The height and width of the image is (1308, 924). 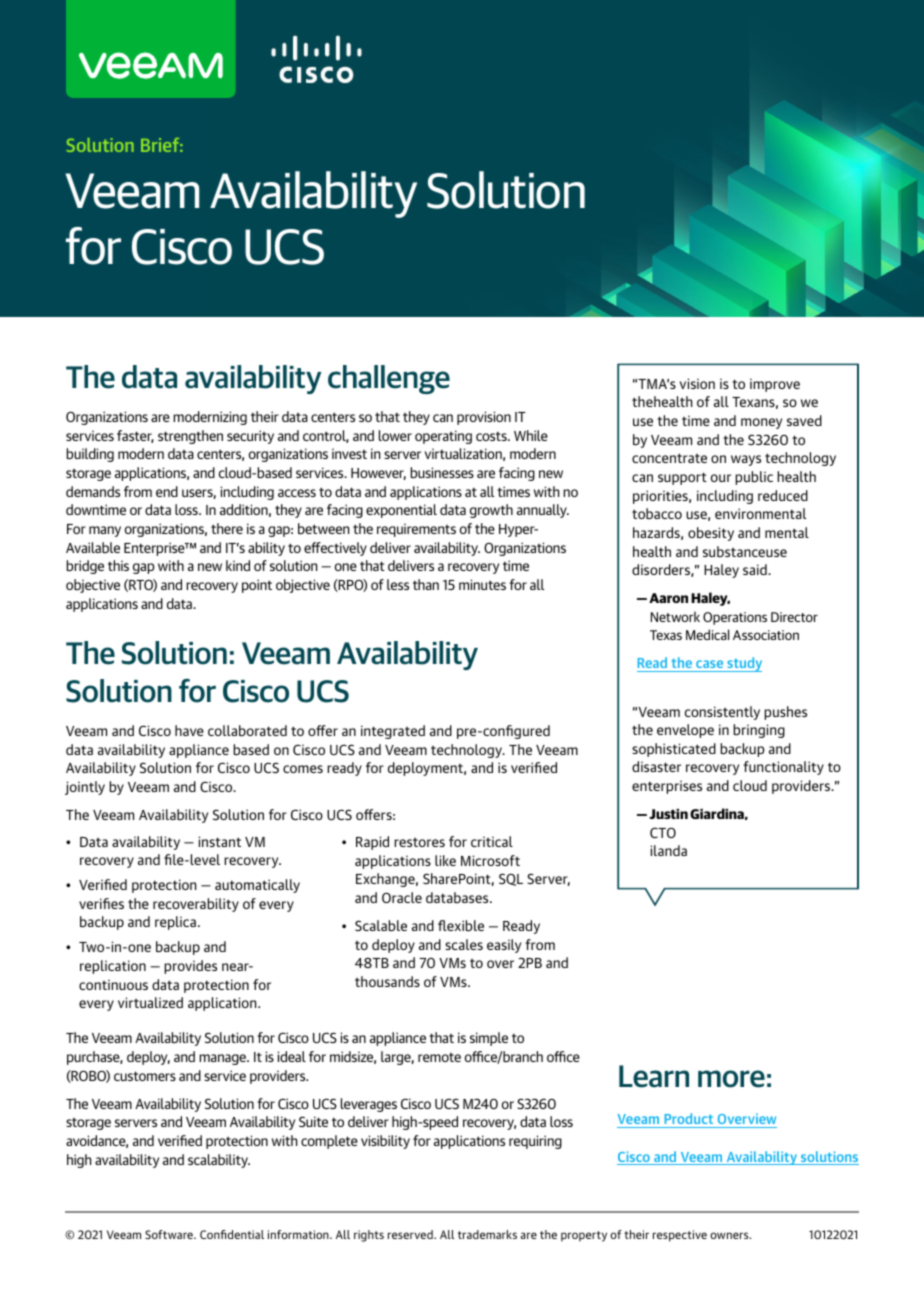 What do you see at coordinates (419, 842) in the image?
I see `restores` at bounding box center [419, 842].
